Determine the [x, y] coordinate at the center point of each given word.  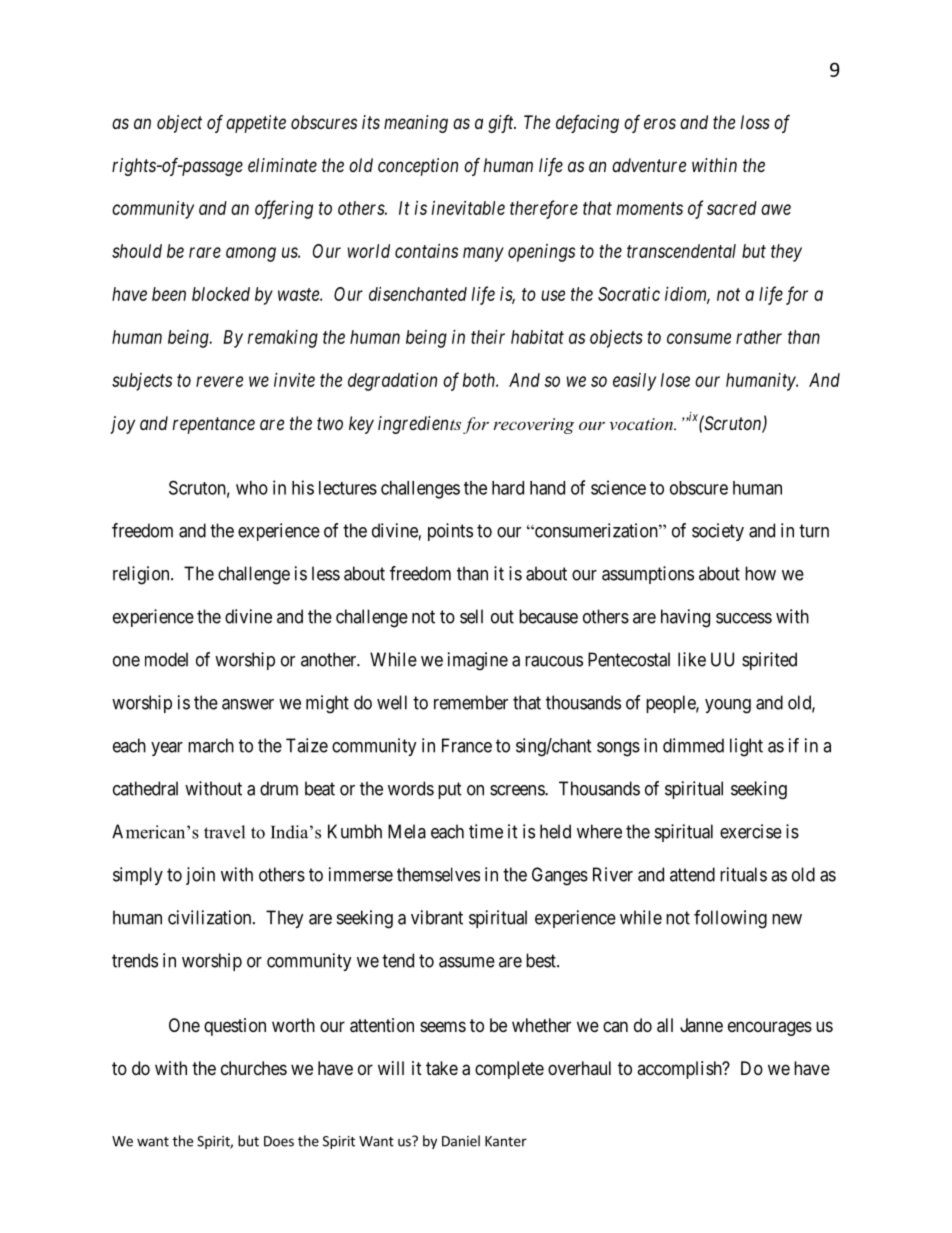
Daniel [461, 1141]
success [744, 618]
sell [471, 616]
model [166, 659]
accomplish [680, 1070]
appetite [256, 124]
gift [502, 124]
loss [755, 122]
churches [254, 1068]
